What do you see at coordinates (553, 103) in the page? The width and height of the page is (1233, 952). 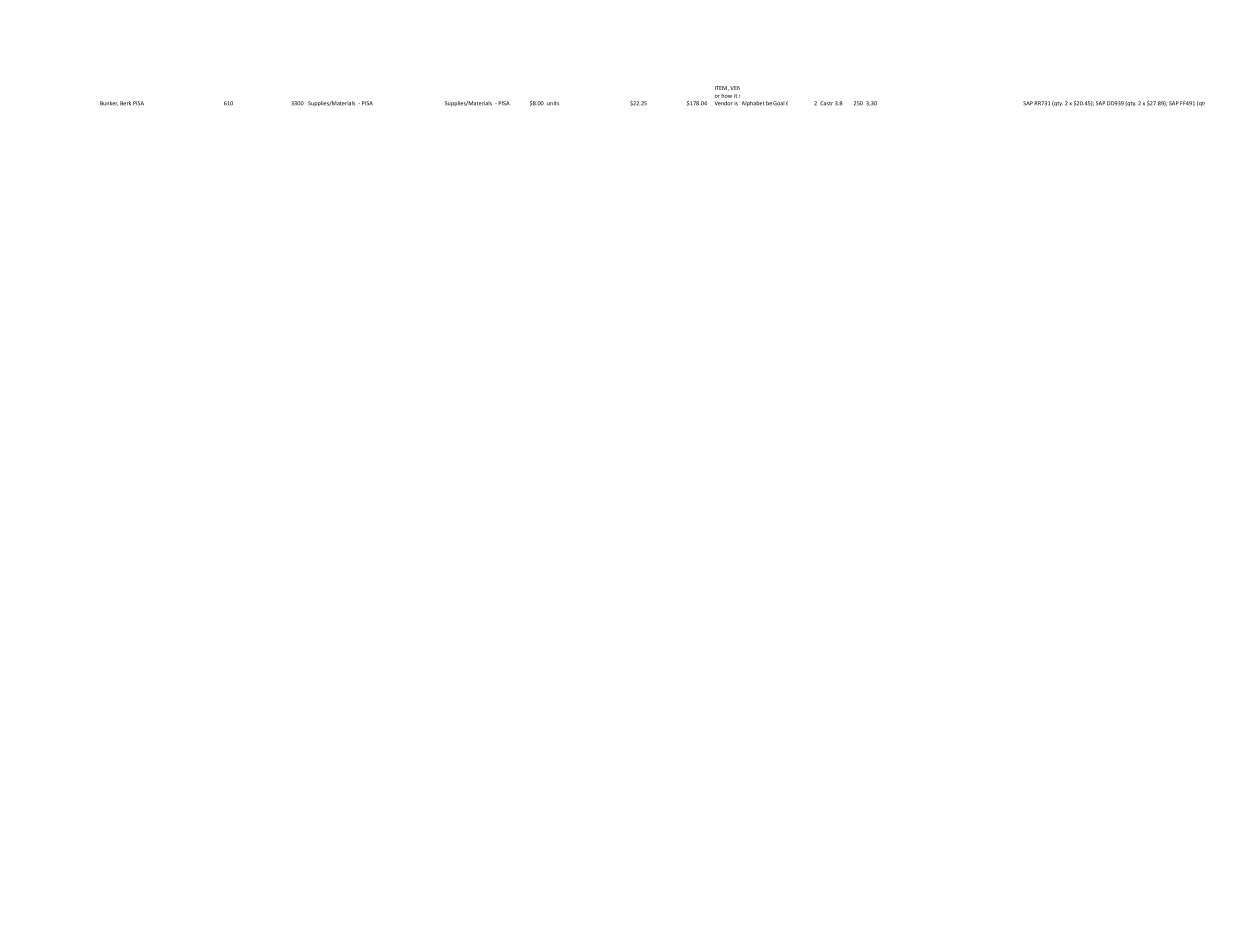 I see `units` at bounding box center [553, 103].
